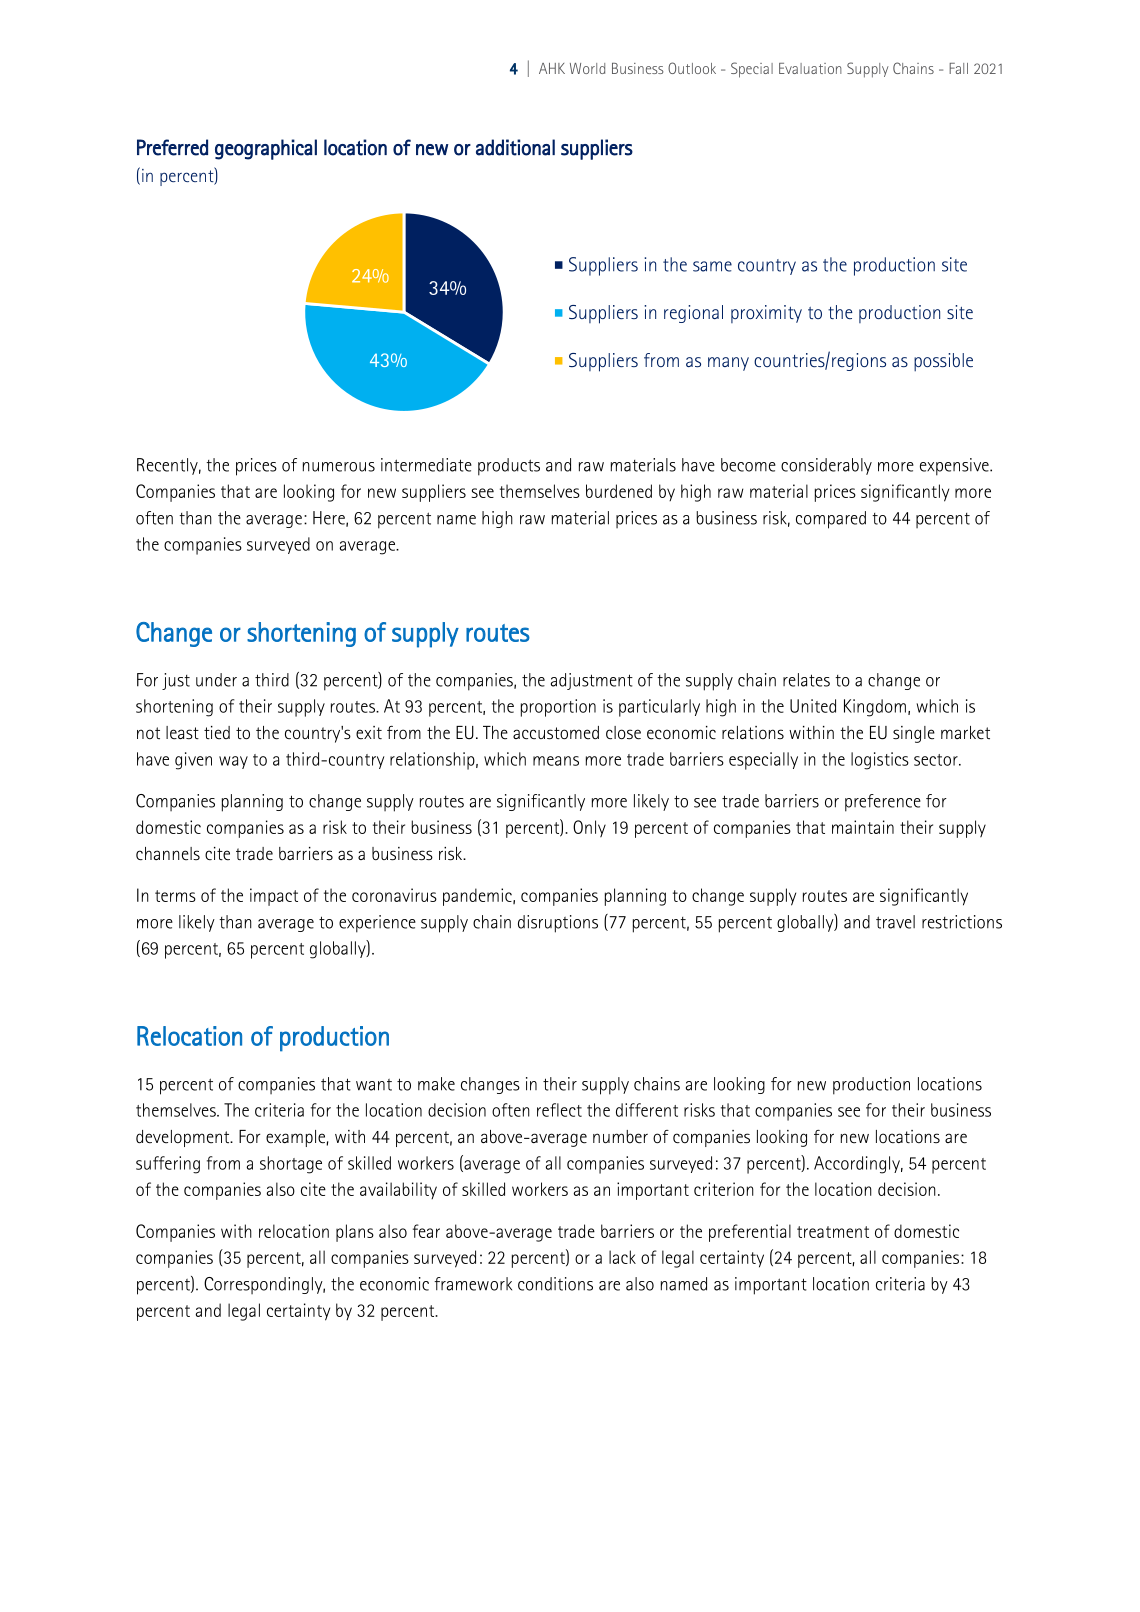  What do you see at coordinates (555, 1284) in the image?
I see `conditions` at bounding box center [555, 1284].
